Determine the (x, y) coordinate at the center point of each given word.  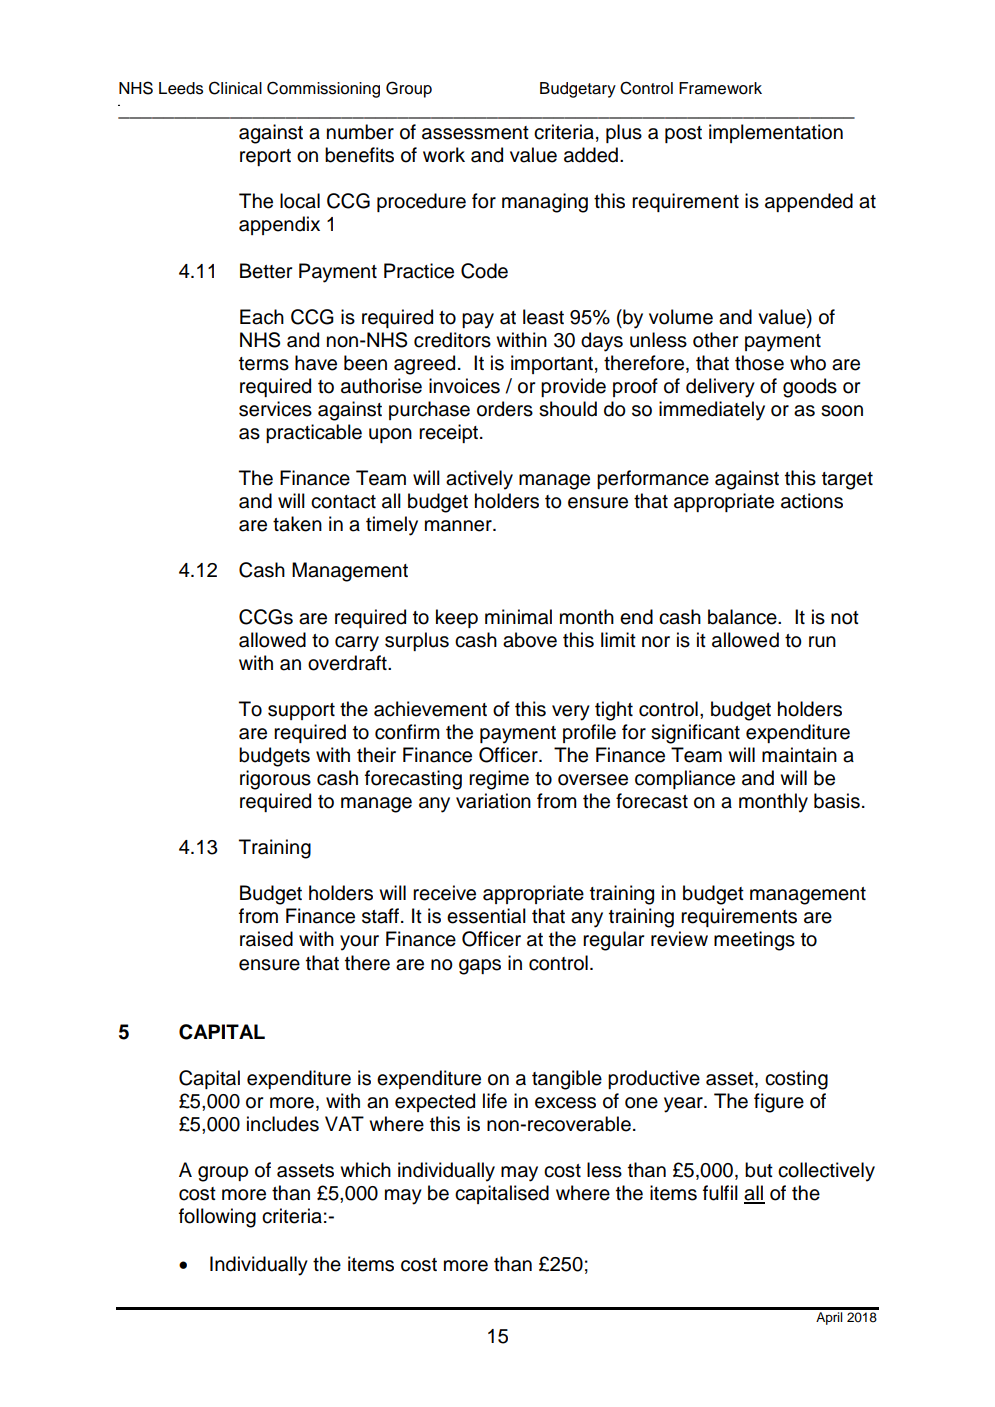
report (265, 157)
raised (266, 939)
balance (743, 617)
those (759, 363)
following (217, 1218)
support (301, 711)
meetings (754, 941)
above (530, 640)
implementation (776, 133)
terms (264, 364)
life (495, 1101)
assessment (475, 133)
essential (486, 916)
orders (505, 409)
